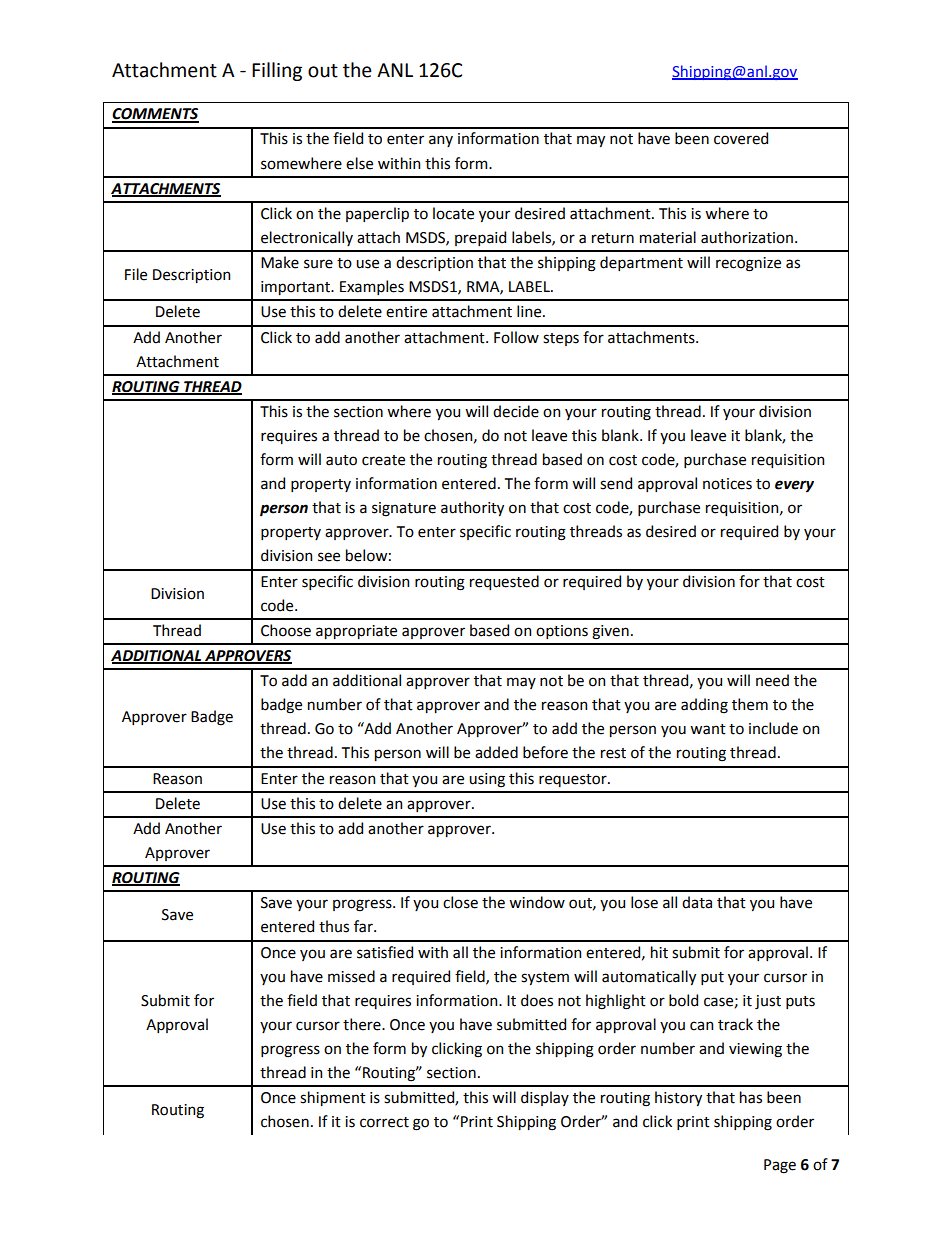 The width and height of the page is (952, 1233). Describe the element at coordinates (441, 141) in the page. I see `any` at that location.
